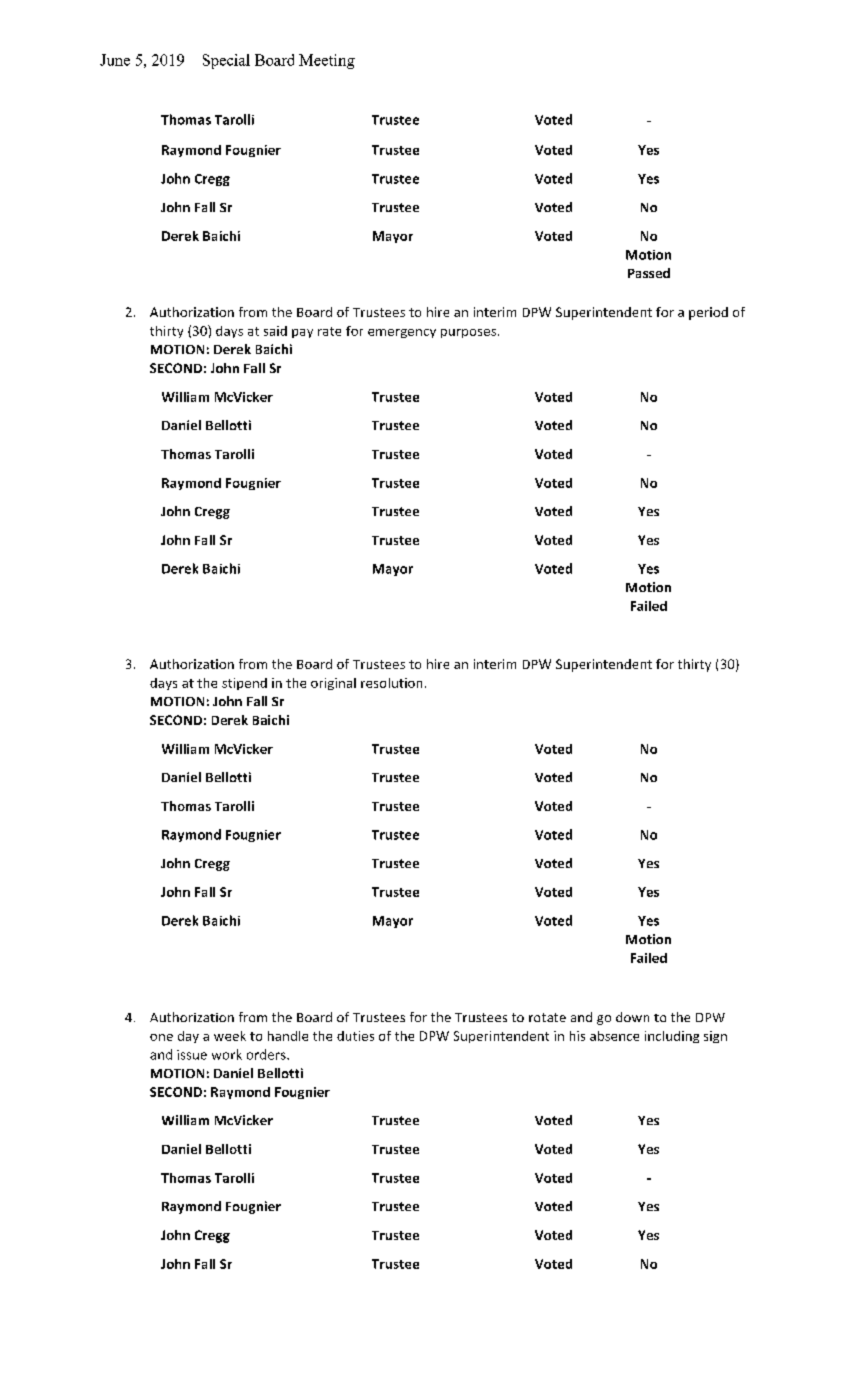 Image resolution: width=849 pixels, height=1400 pixels. Describe the element at coordinates (329, 331) in the screenshot. I see `rate` at that location.
